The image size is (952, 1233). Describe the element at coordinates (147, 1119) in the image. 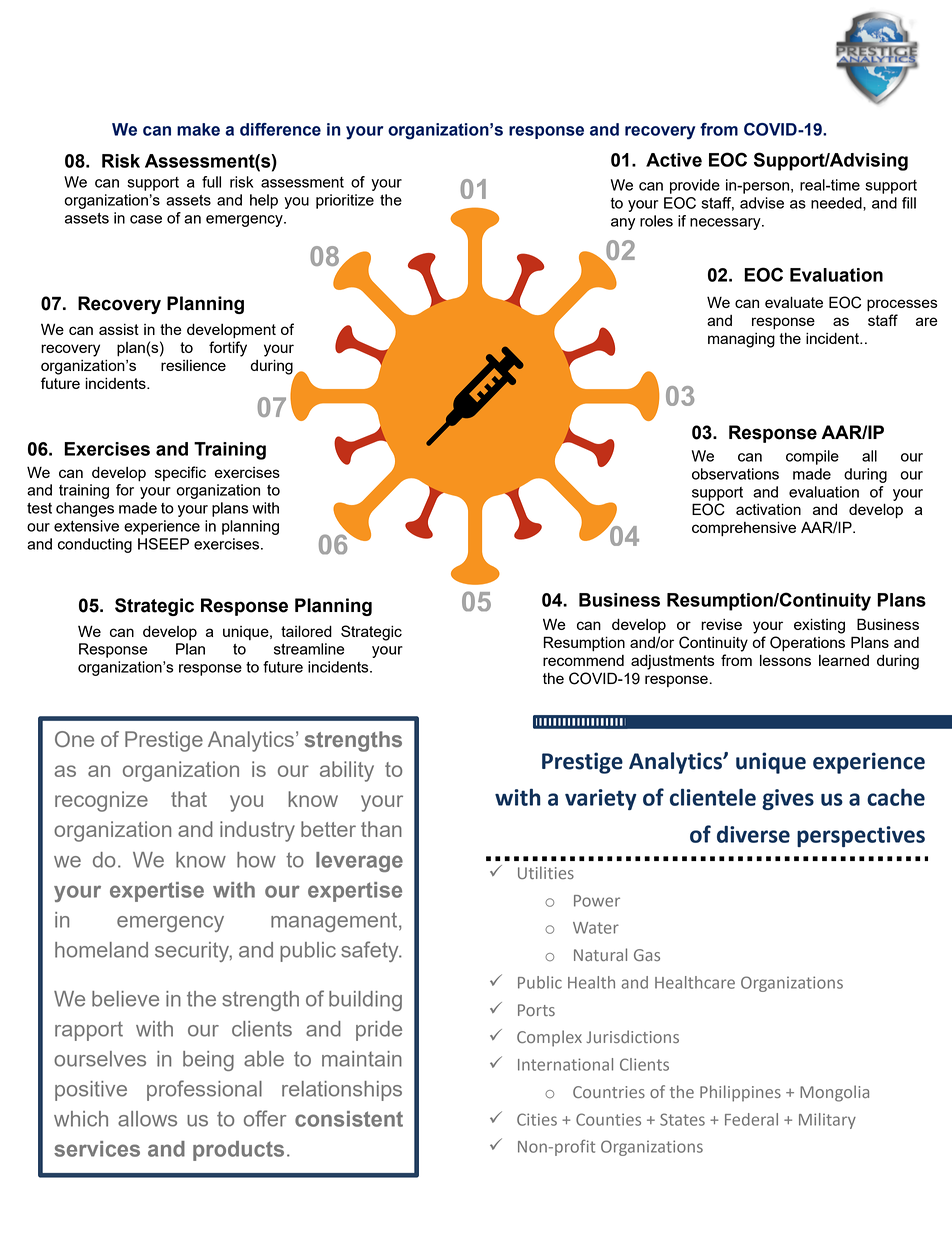

I see `allows` at that location.
